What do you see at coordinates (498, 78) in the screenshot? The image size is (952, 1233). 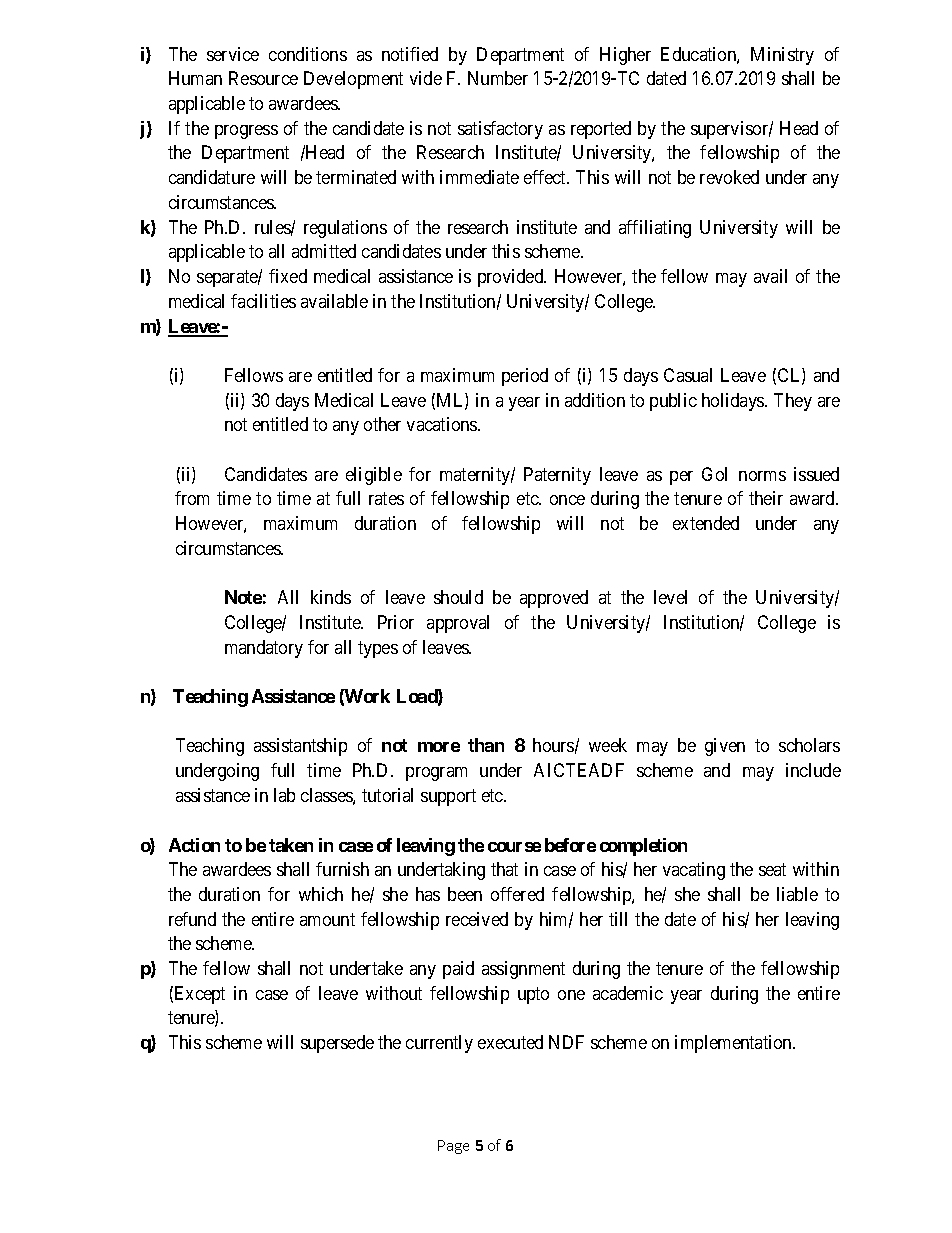 I see `Number` at bounding box center [498, 78].
